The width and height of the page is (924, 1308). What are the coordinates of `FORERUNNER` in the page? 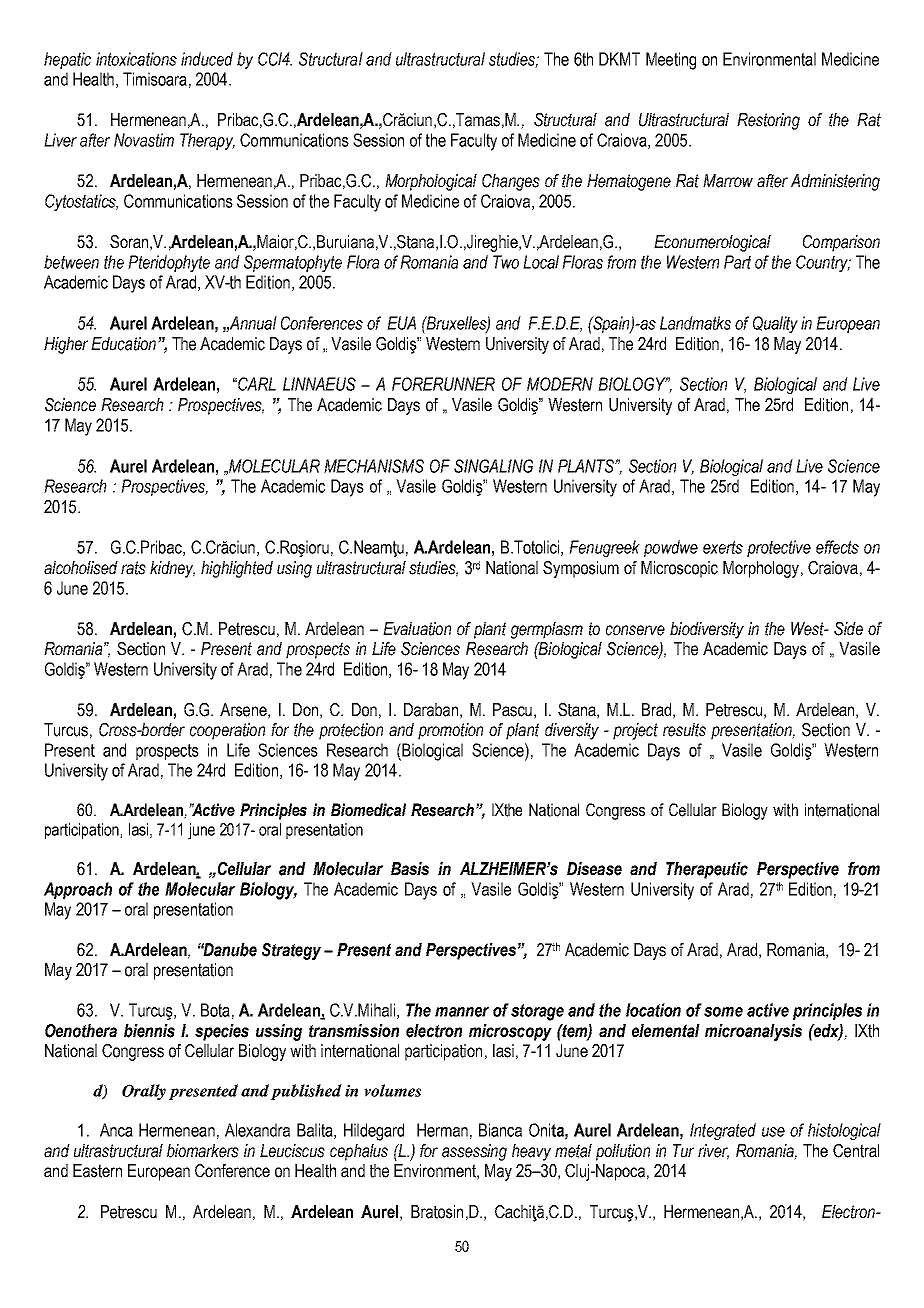 It's located at (443, 384).
